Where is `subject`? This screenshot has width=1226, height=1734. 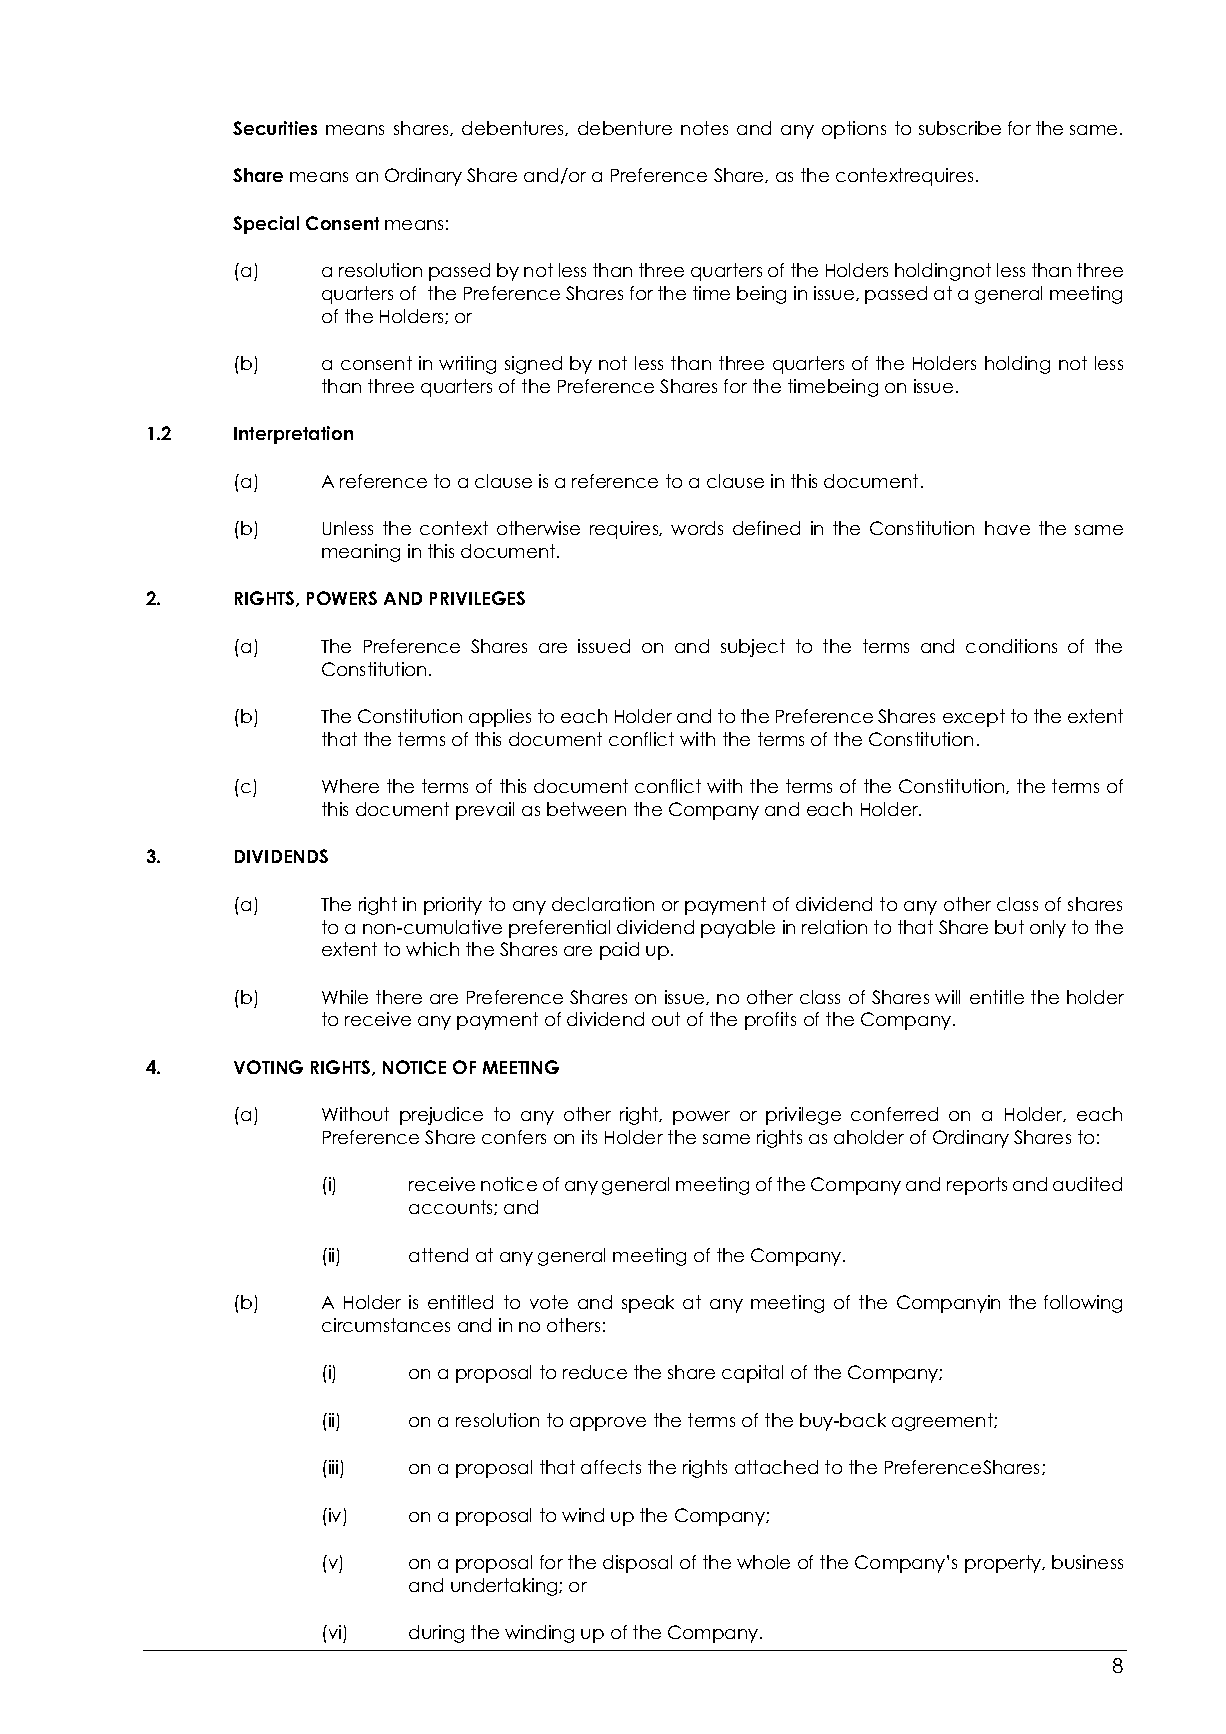 subject is located at coordinates (753, 648).
